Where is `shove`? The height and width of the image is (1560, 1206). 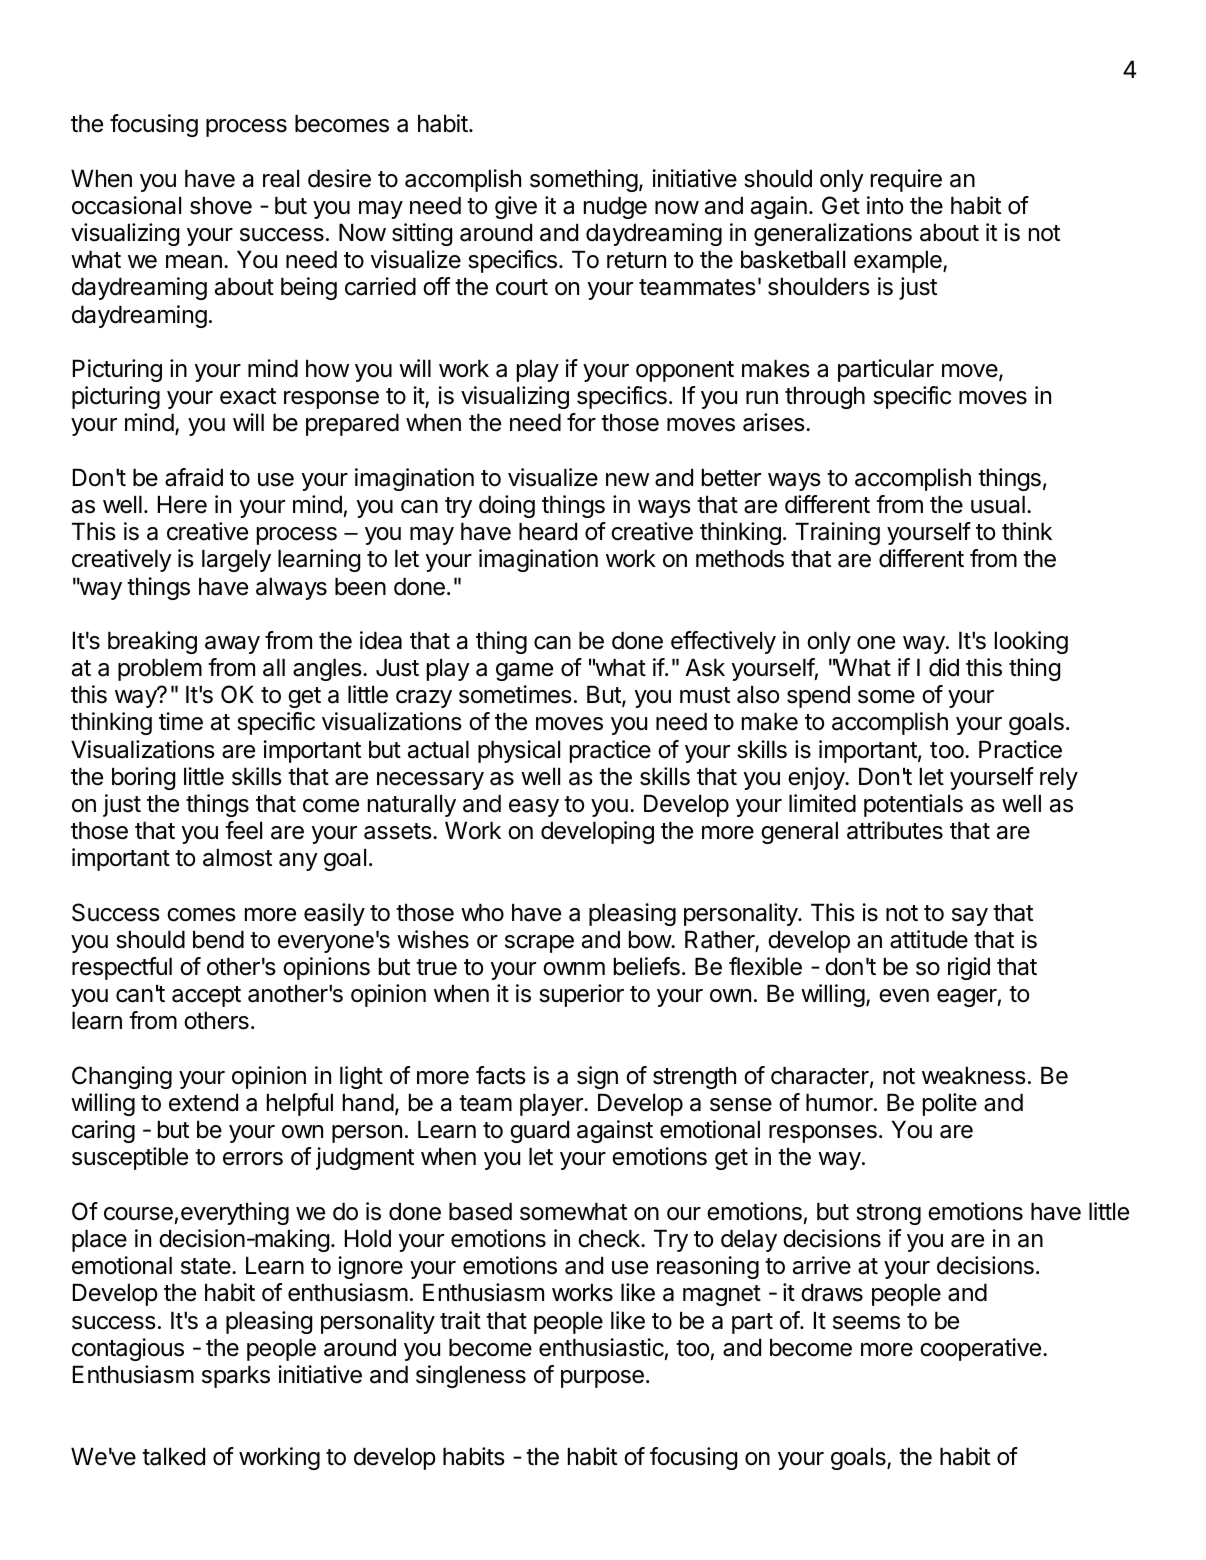
shove is located at coordinates (221, 205).
